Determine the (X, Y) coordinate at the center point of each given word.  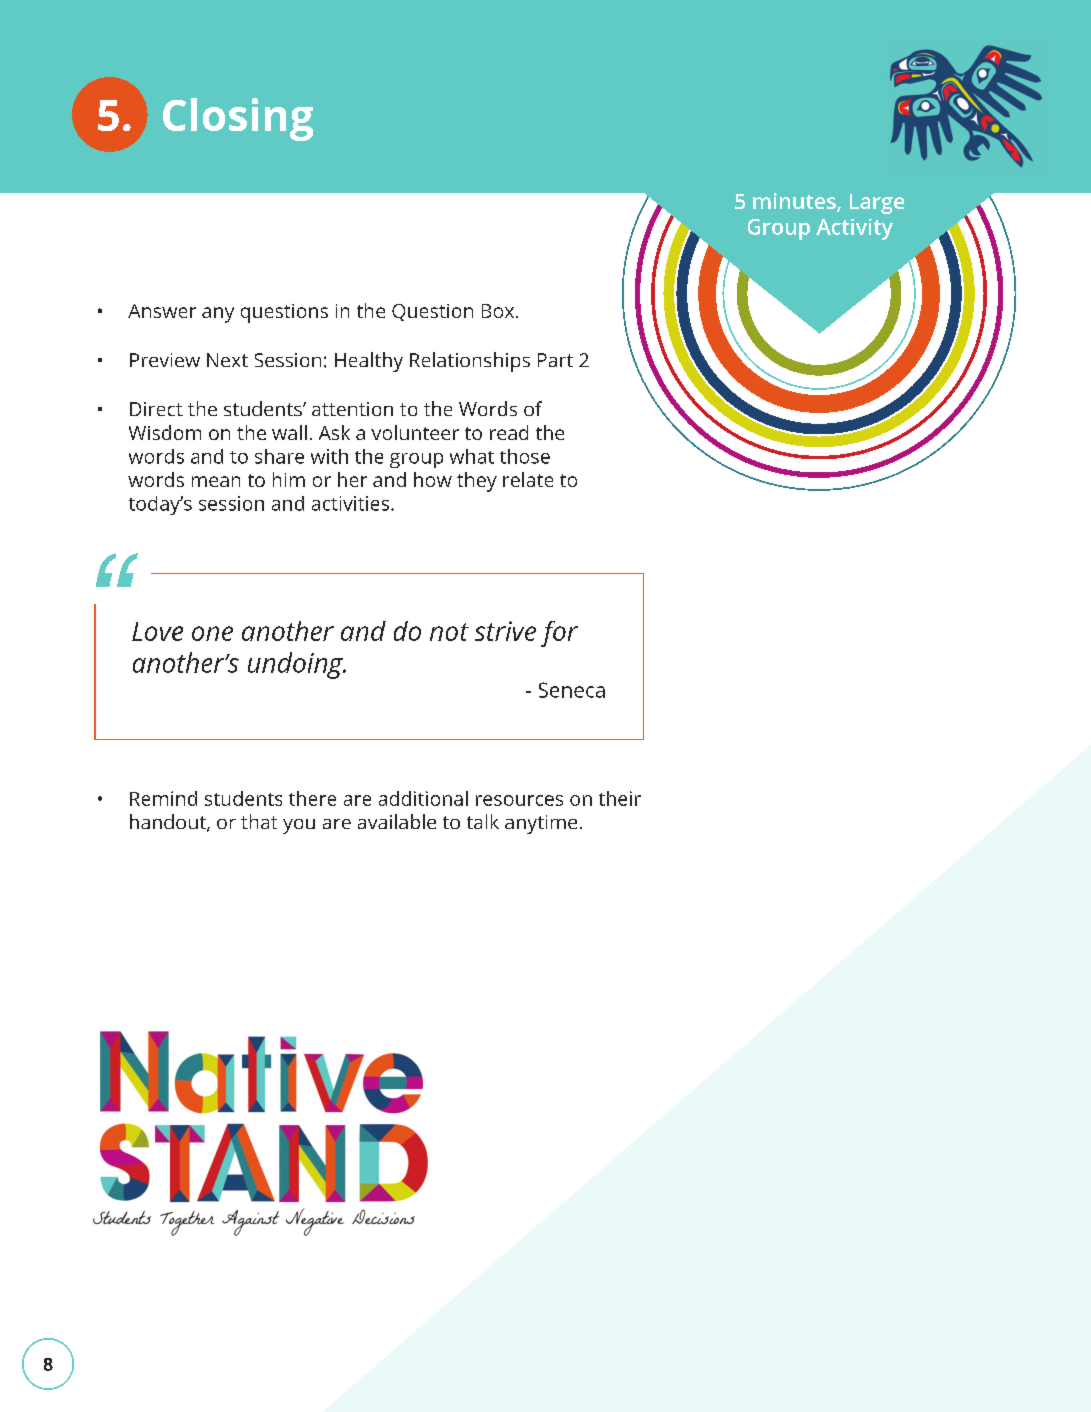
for (559, 634)
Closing (238, 119)
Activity (854, 229)
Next (227, 360)
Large (877, 204)
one (212, 633)
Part (555, 360)
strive (505, 631)
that (259, 821)
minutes (795, 202)
